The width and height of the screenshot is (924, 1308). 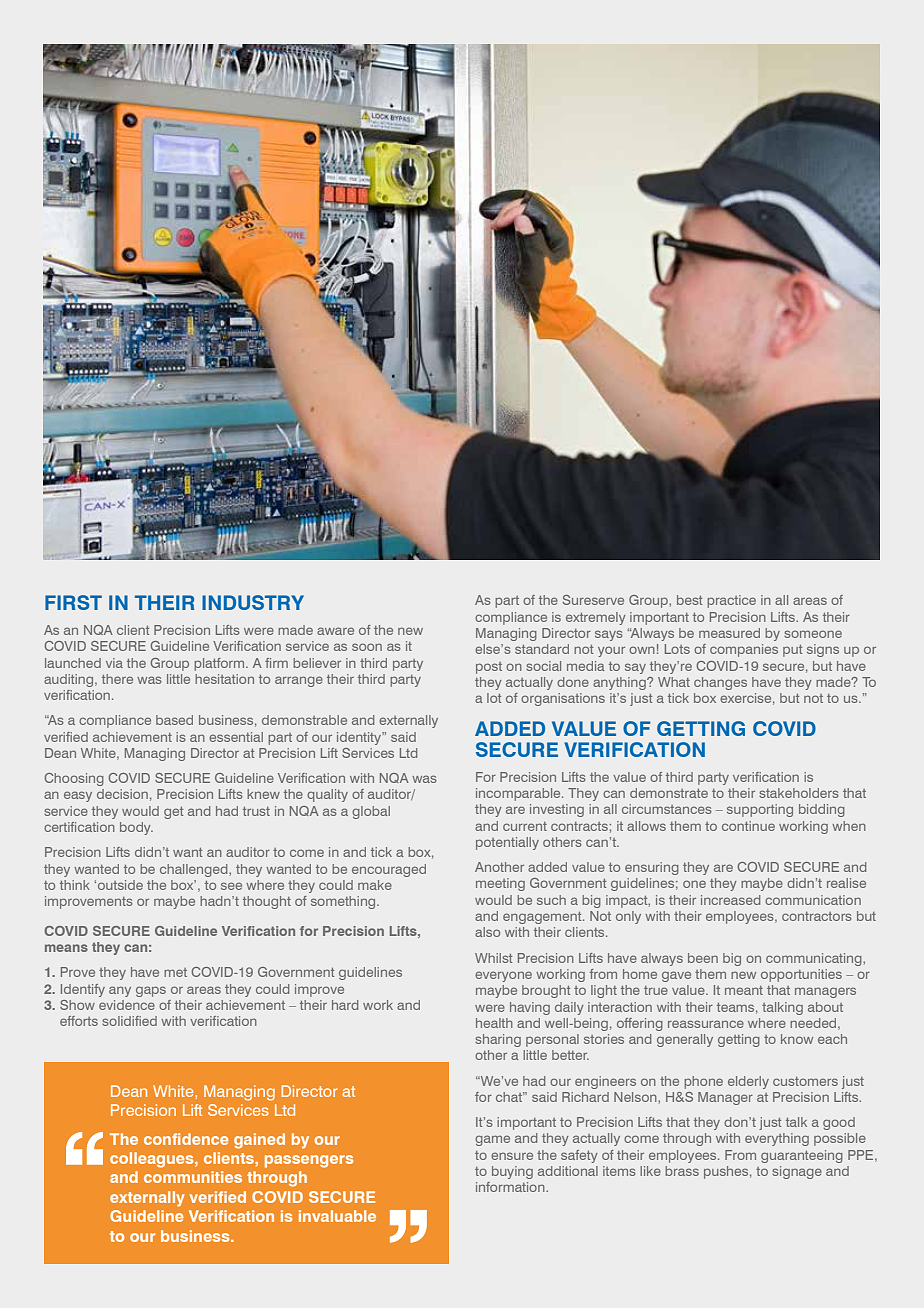 What do you see at coordinates (542, 649) in the screenshot?
I see `standard` at bounding box center [542, 649].
